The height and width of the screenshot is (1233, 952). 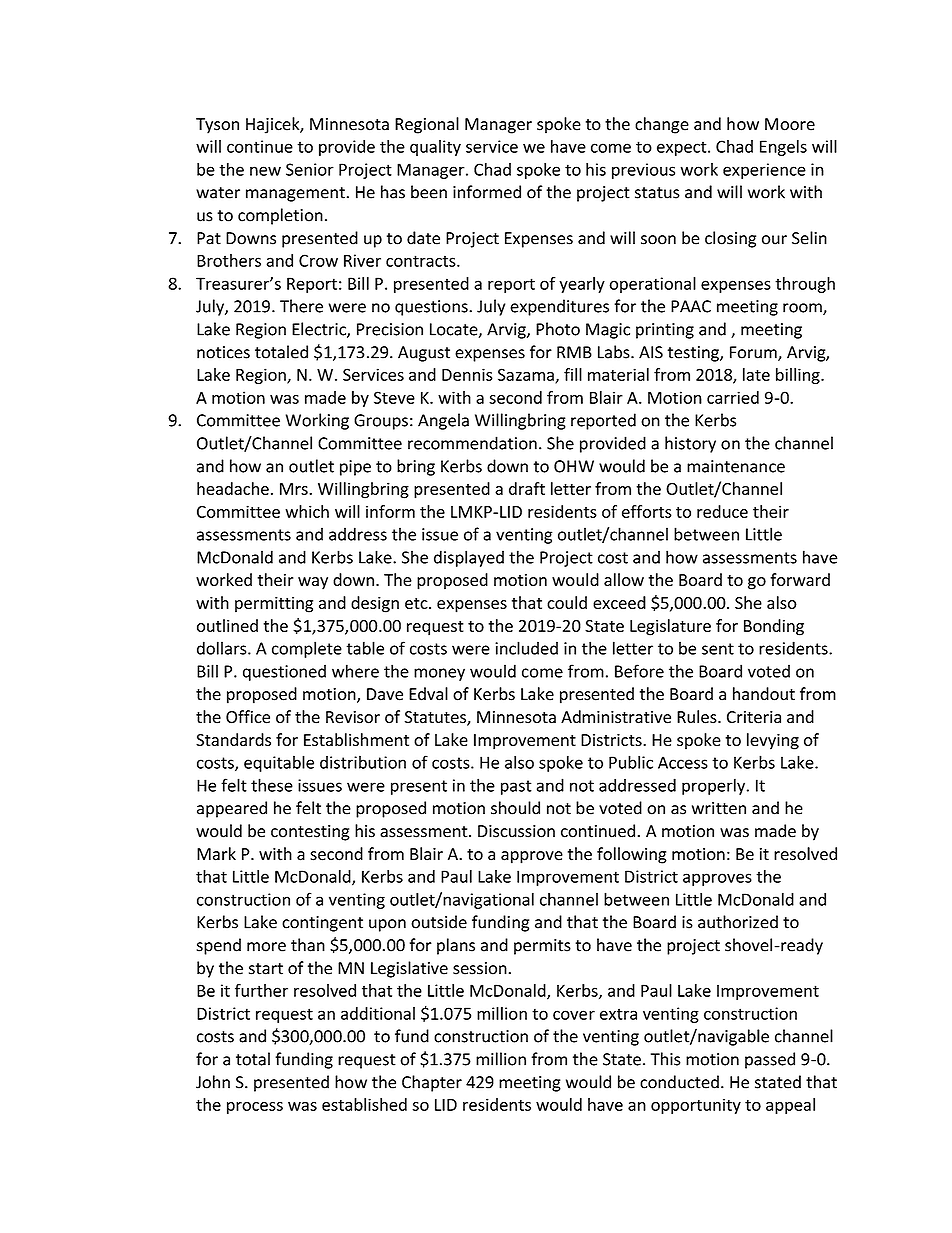 I want to click on included, so click(x=526, y=648).
